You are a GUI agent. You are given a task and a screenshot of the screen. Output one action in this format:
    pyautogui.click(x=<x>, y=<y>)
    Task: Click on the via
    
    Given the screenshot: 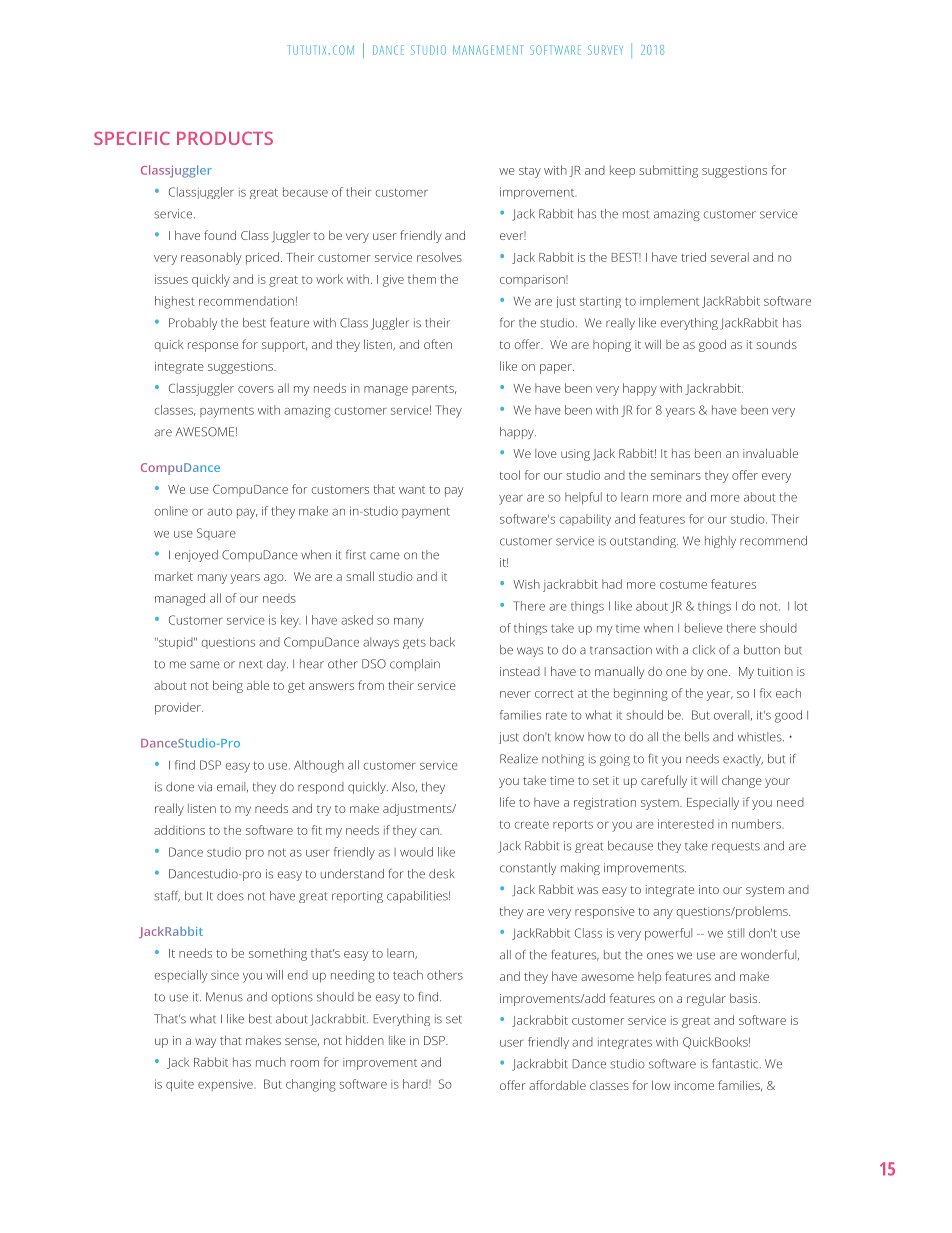 What is the action you would take?
    pyautogui.click(x=205, y=787)
